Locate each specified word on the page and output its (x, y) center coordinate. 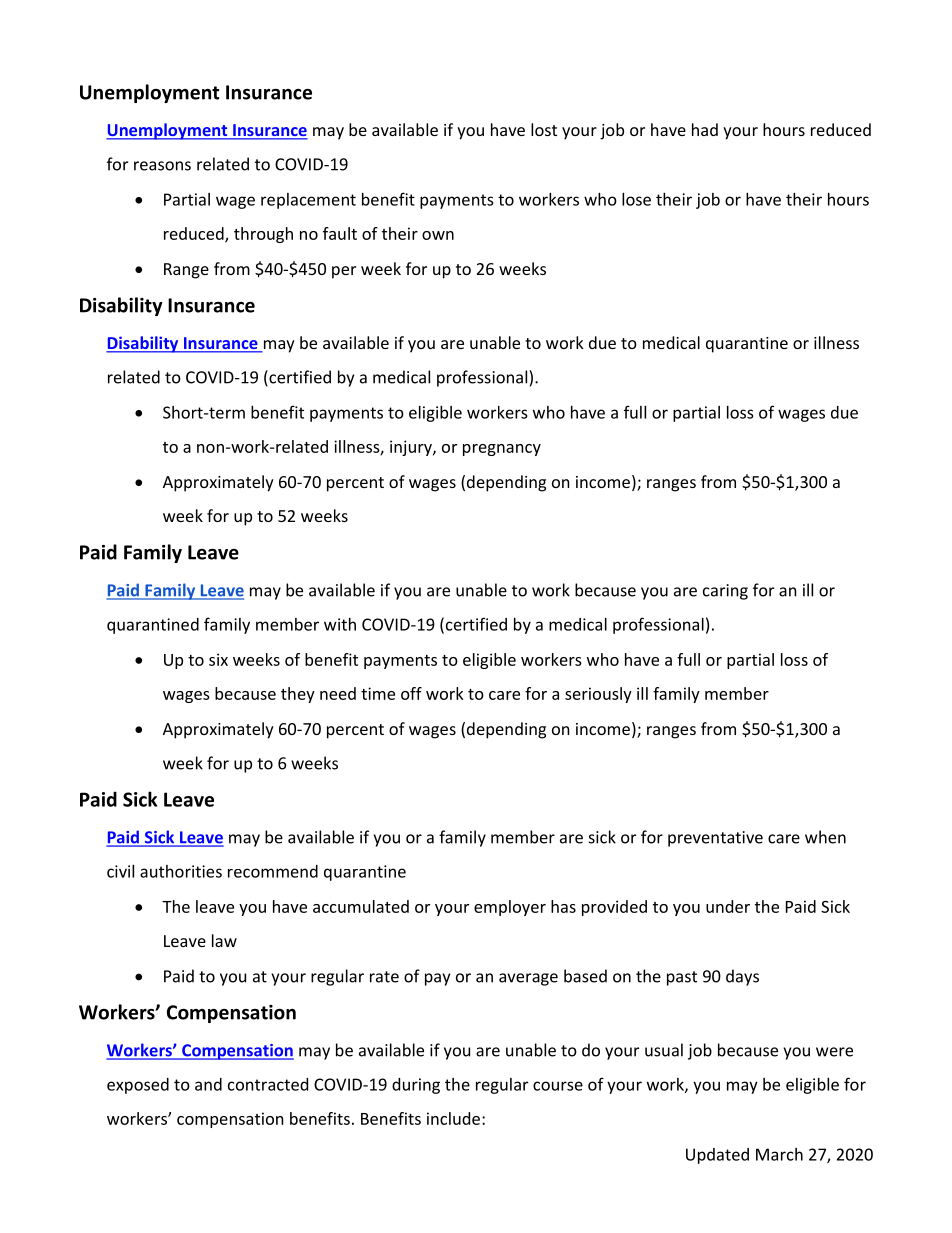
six (218, 659)
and (208, 1084)
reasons (162, 166)
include (453, 1118)
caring (725, 592)
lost (544, 129)
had (705, 129)
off (411, 693)
